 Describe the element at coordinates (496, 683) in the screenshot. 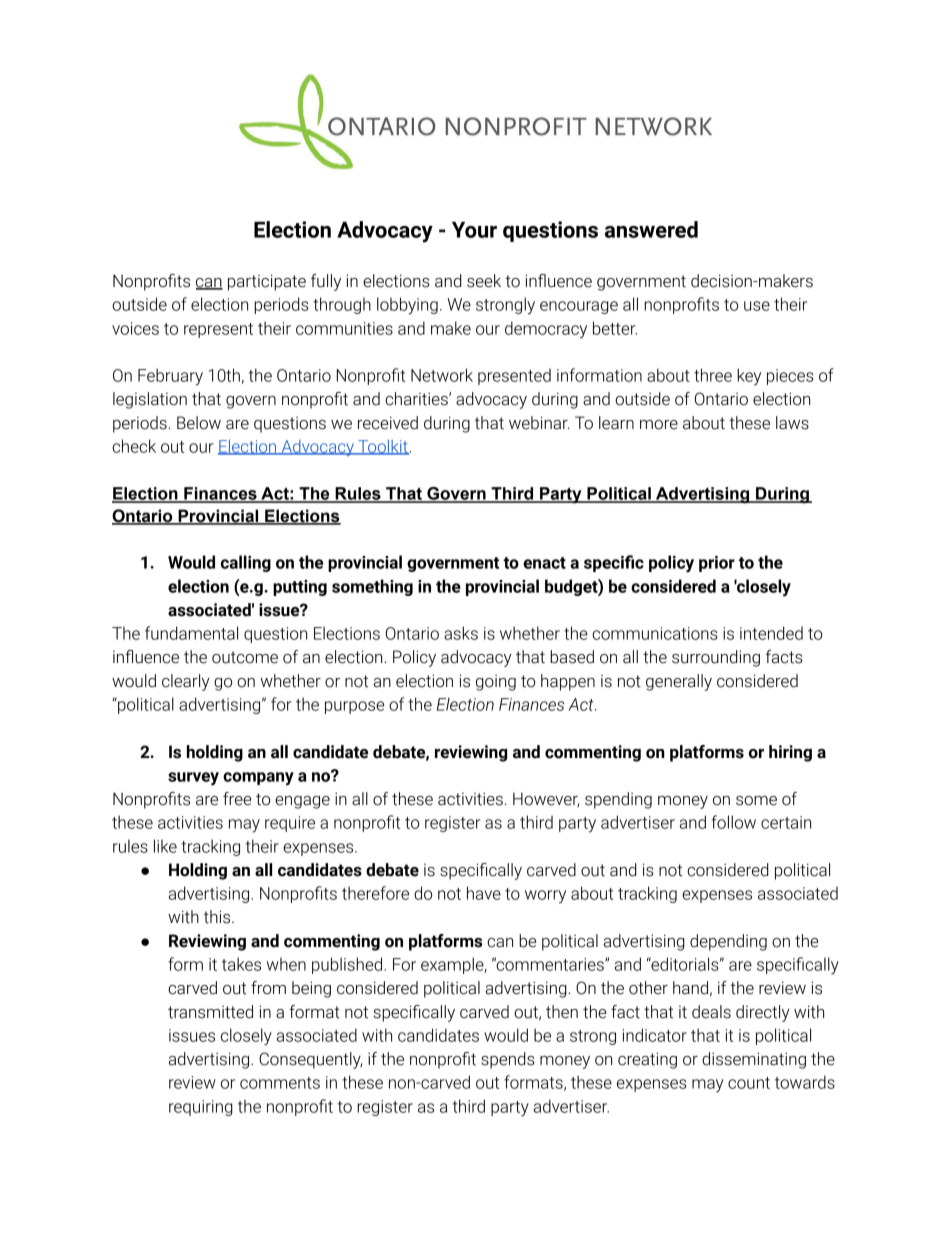

I see `going` at that location.
